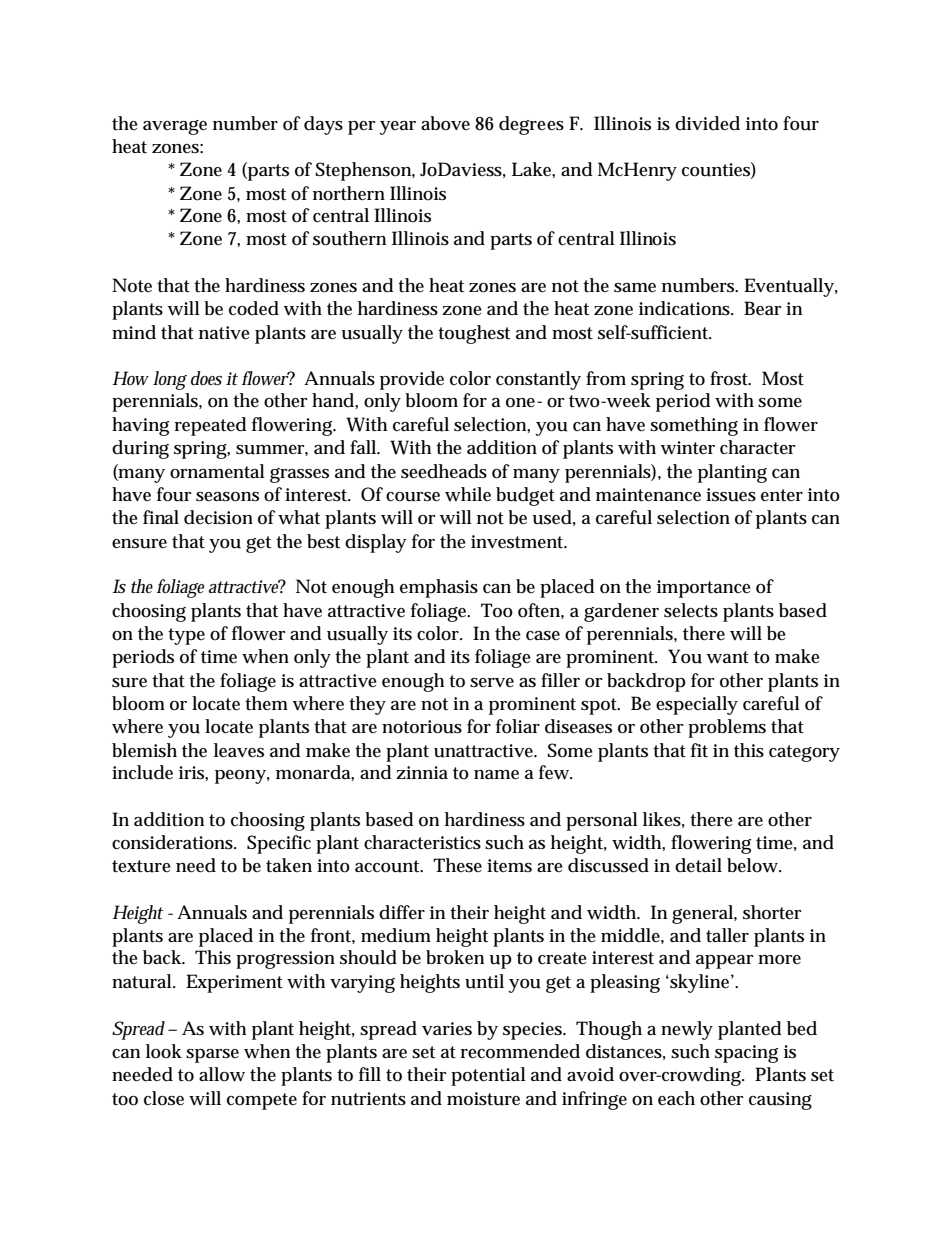 Image resolution: width=952 pixels, height=1233 pixels. I want to click on spacing, so click(746, 1054).
